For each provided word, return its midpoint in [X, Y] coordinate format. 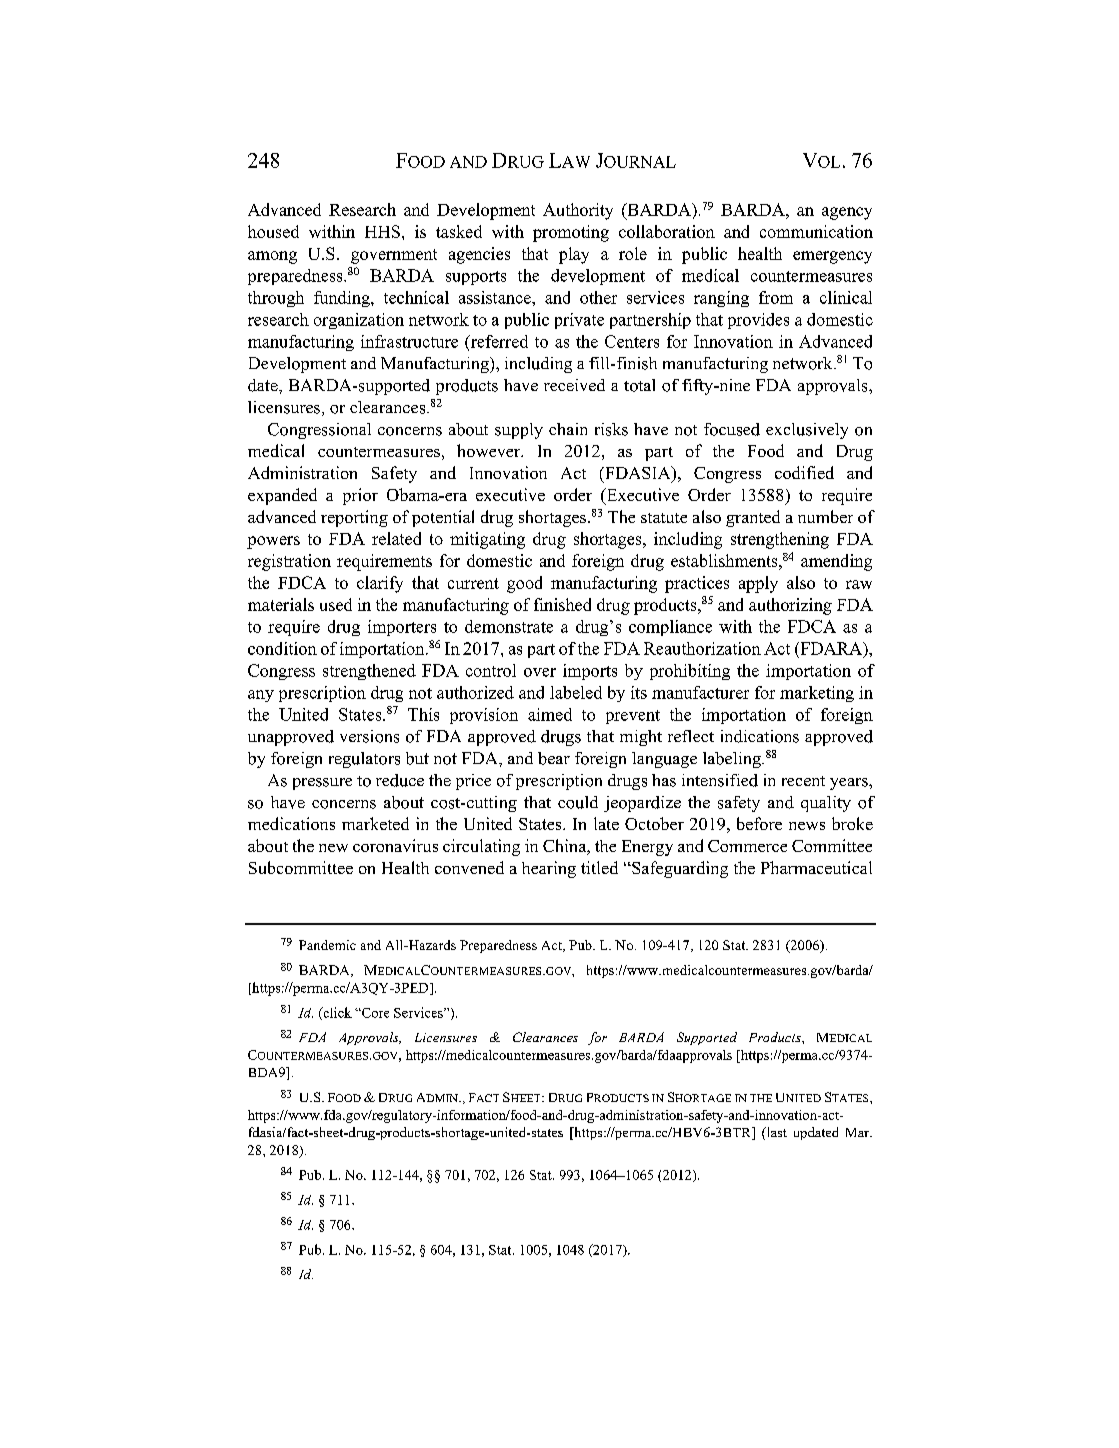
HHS [382, 231]
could [578, 802]
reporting [354, 518]
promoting [571, 233]
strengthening [780, 540]
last [775, 1133]
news [807, 826]
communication [816, 231]
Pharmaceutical [816, 867]
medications [291, 823]
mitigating [487, 540]
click [336, 1013]
